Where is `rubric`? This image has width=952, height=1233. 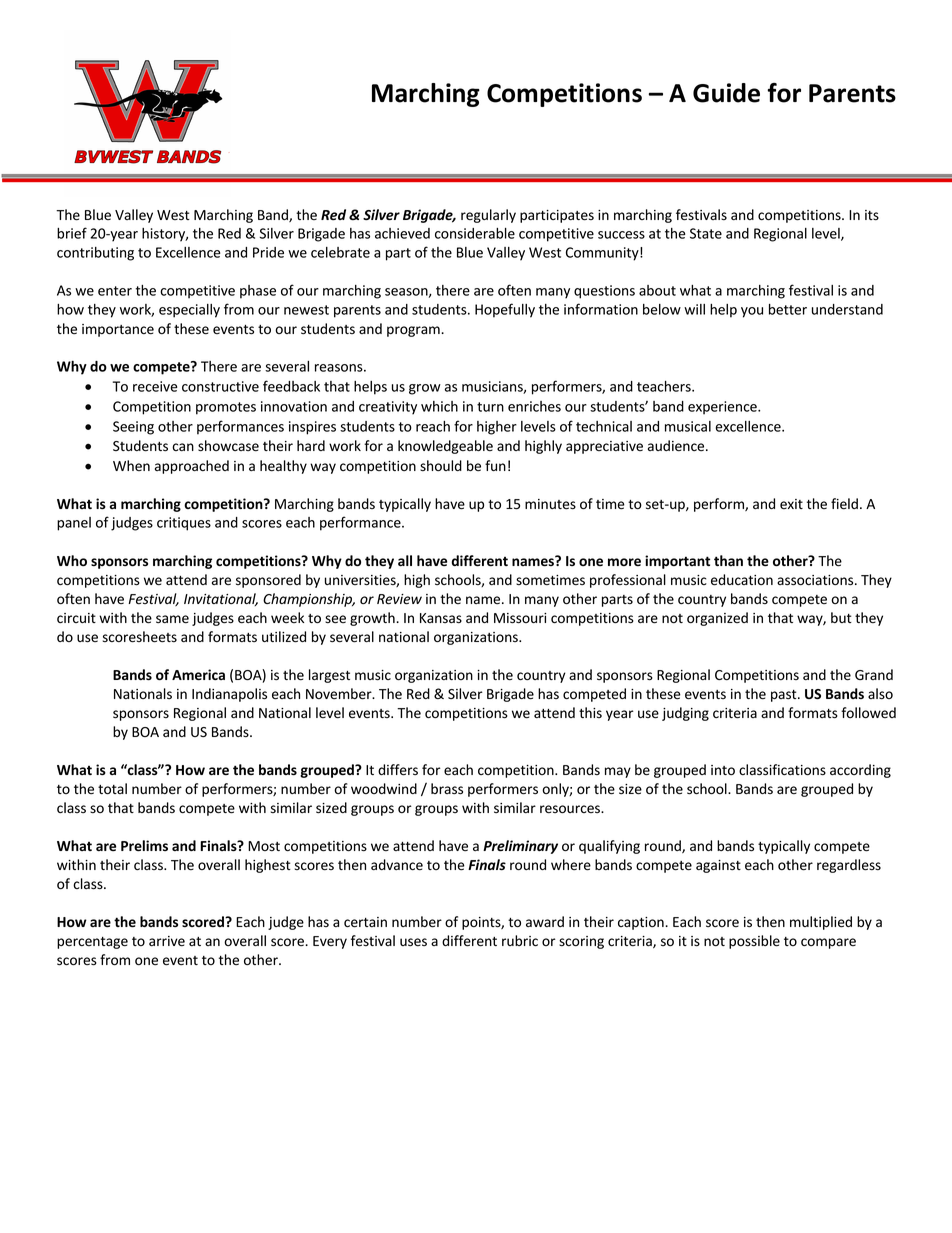
rubric is located at coordinates (520, 940).
